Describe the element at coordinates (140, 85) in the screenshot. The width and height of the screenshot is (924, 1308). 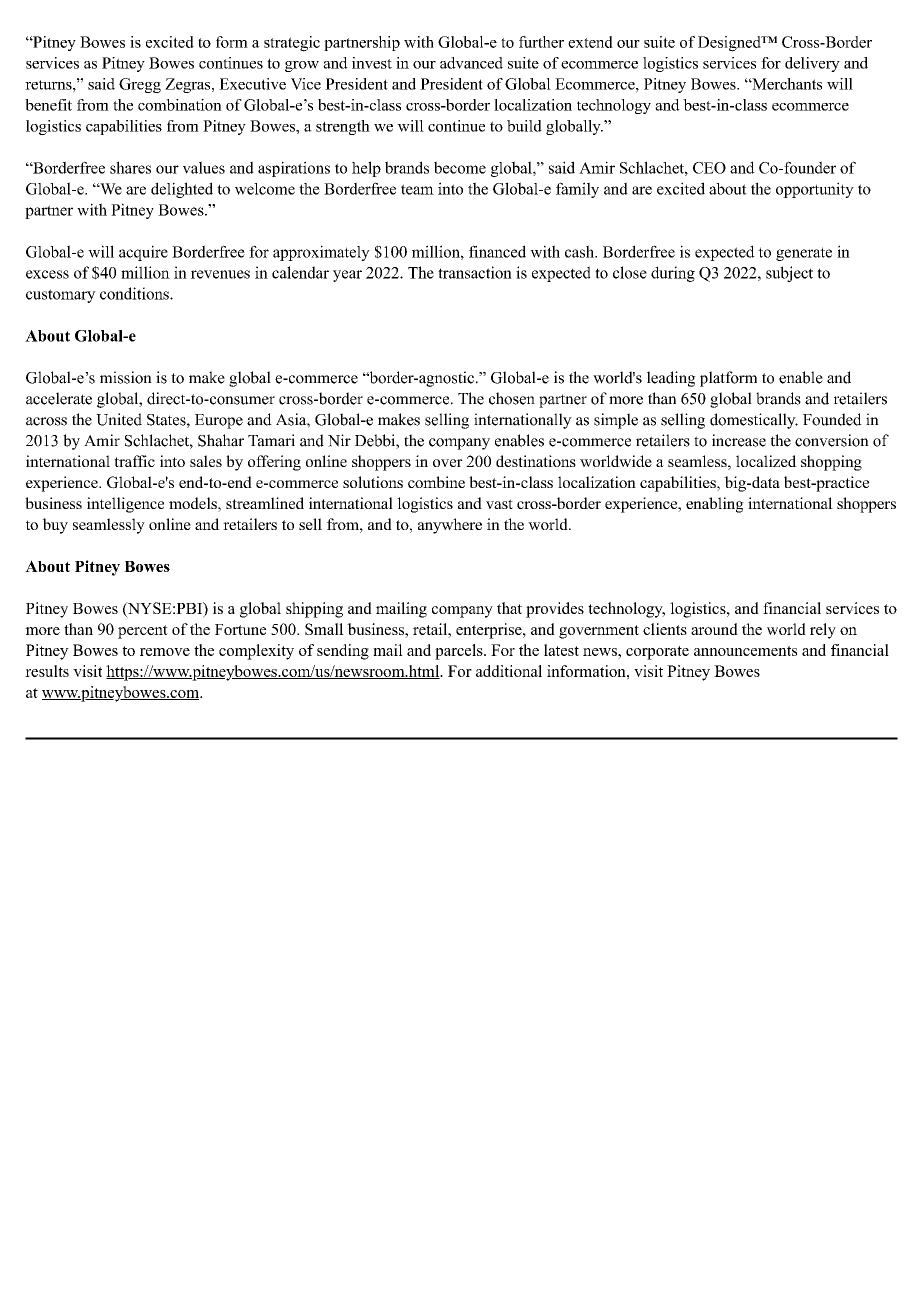
I see `Gregg` at that location.
